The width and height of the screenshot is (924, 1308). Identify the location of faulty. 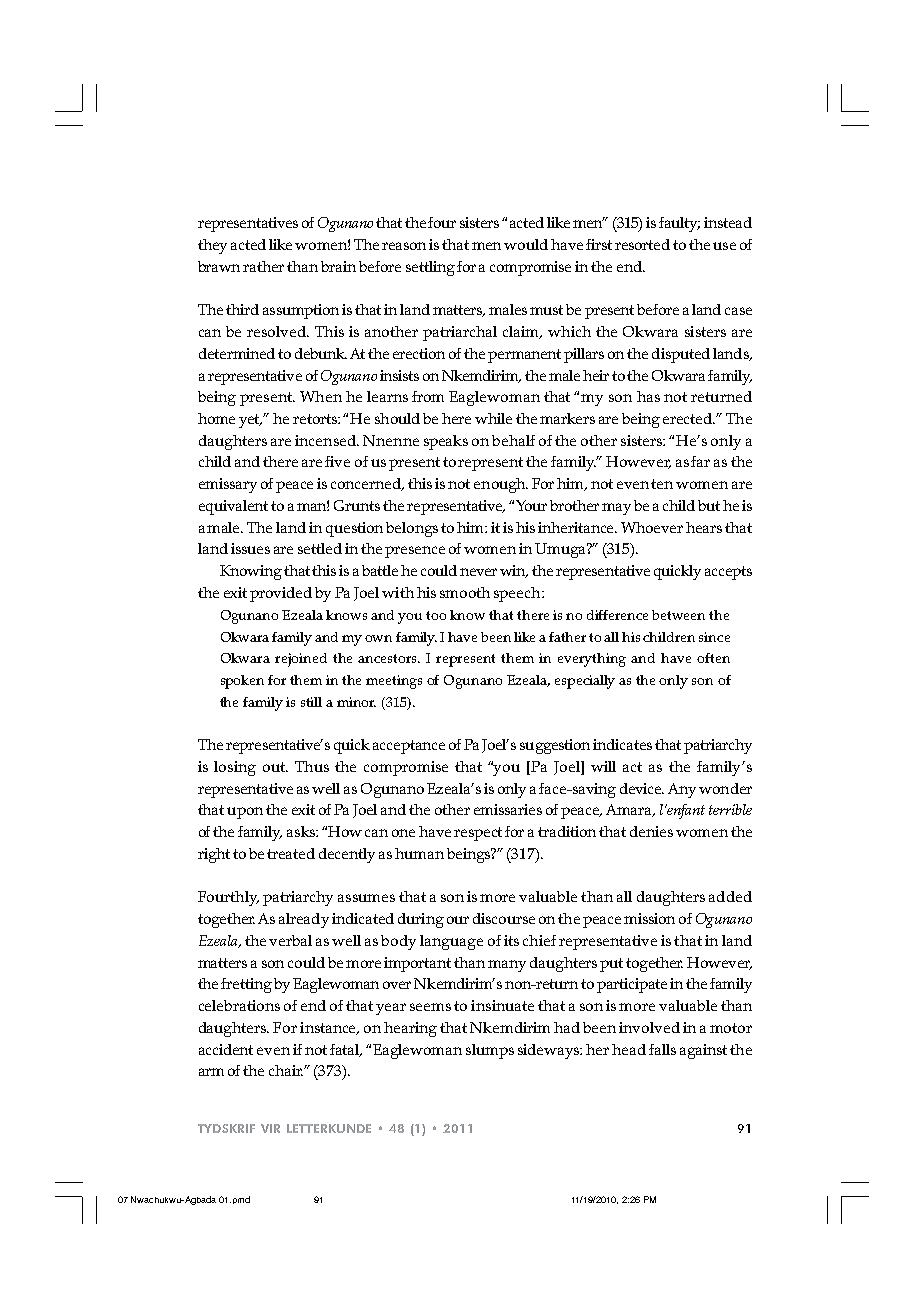
(679, 224).
